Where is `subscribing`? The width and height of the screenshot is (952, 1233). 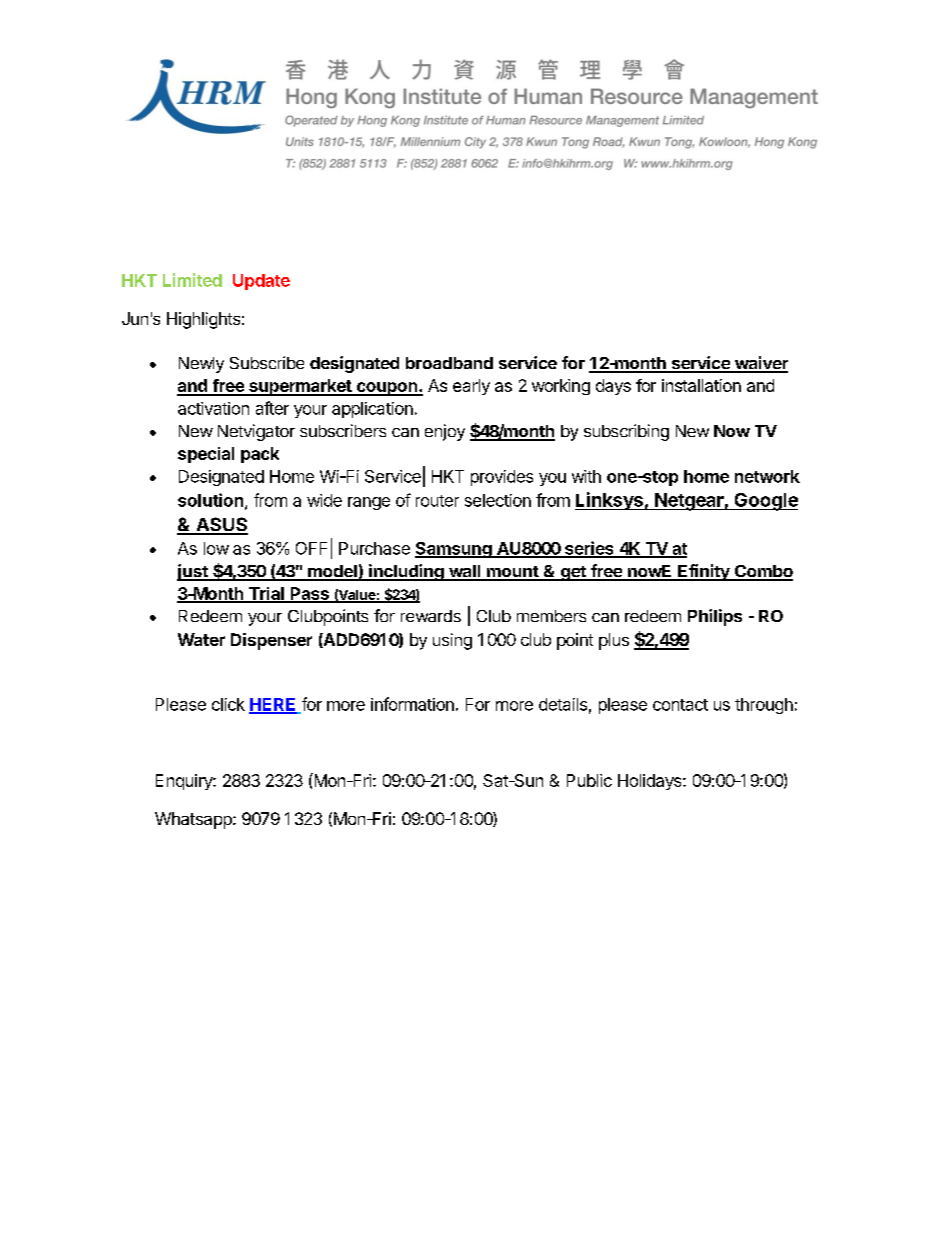
subscribing is located at coordinates (626, 432).
